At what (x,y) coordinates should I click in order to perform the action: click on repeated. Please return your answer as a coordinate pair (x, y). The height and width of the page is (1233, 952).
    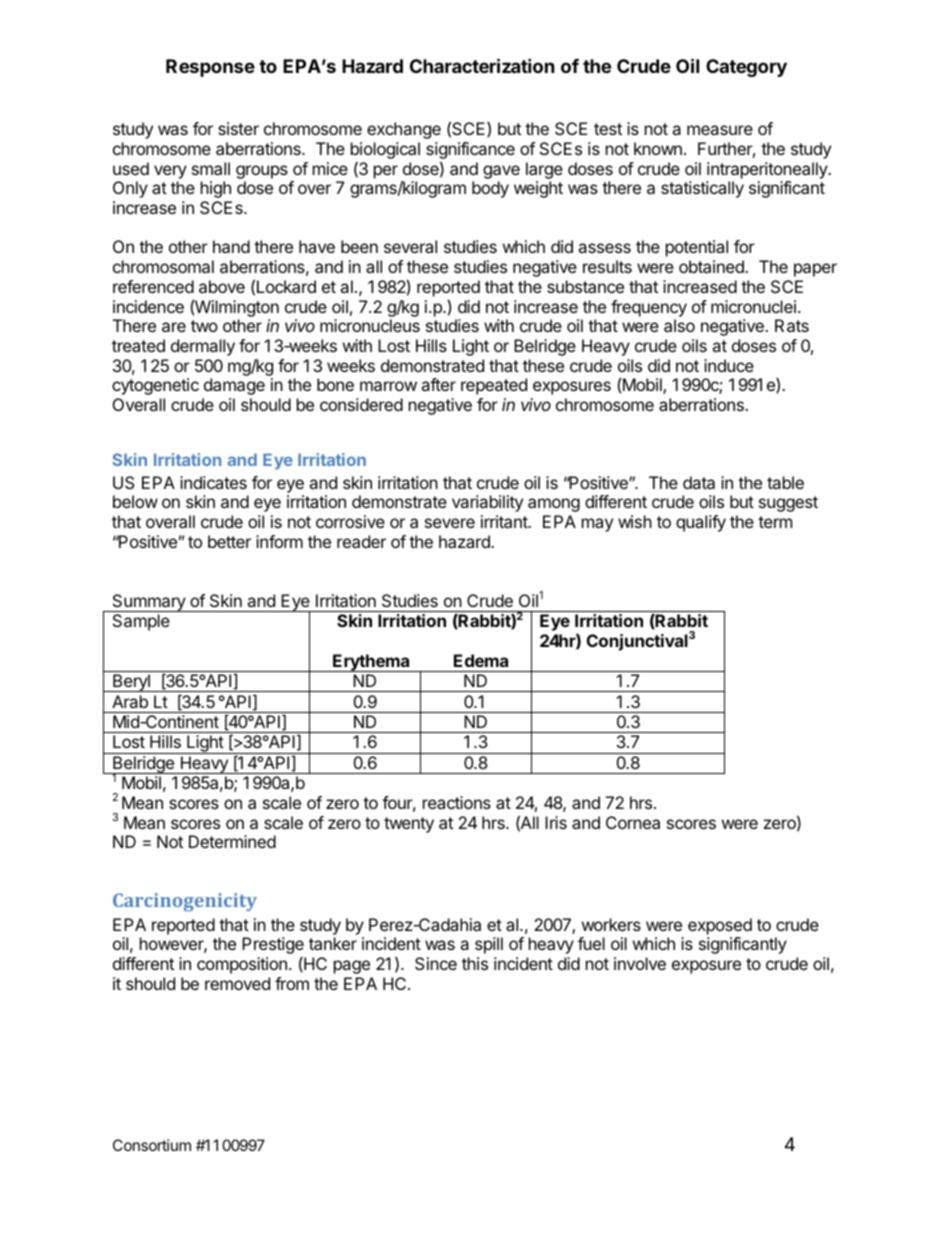
    Looking at the image, I should click on (494, 386).
